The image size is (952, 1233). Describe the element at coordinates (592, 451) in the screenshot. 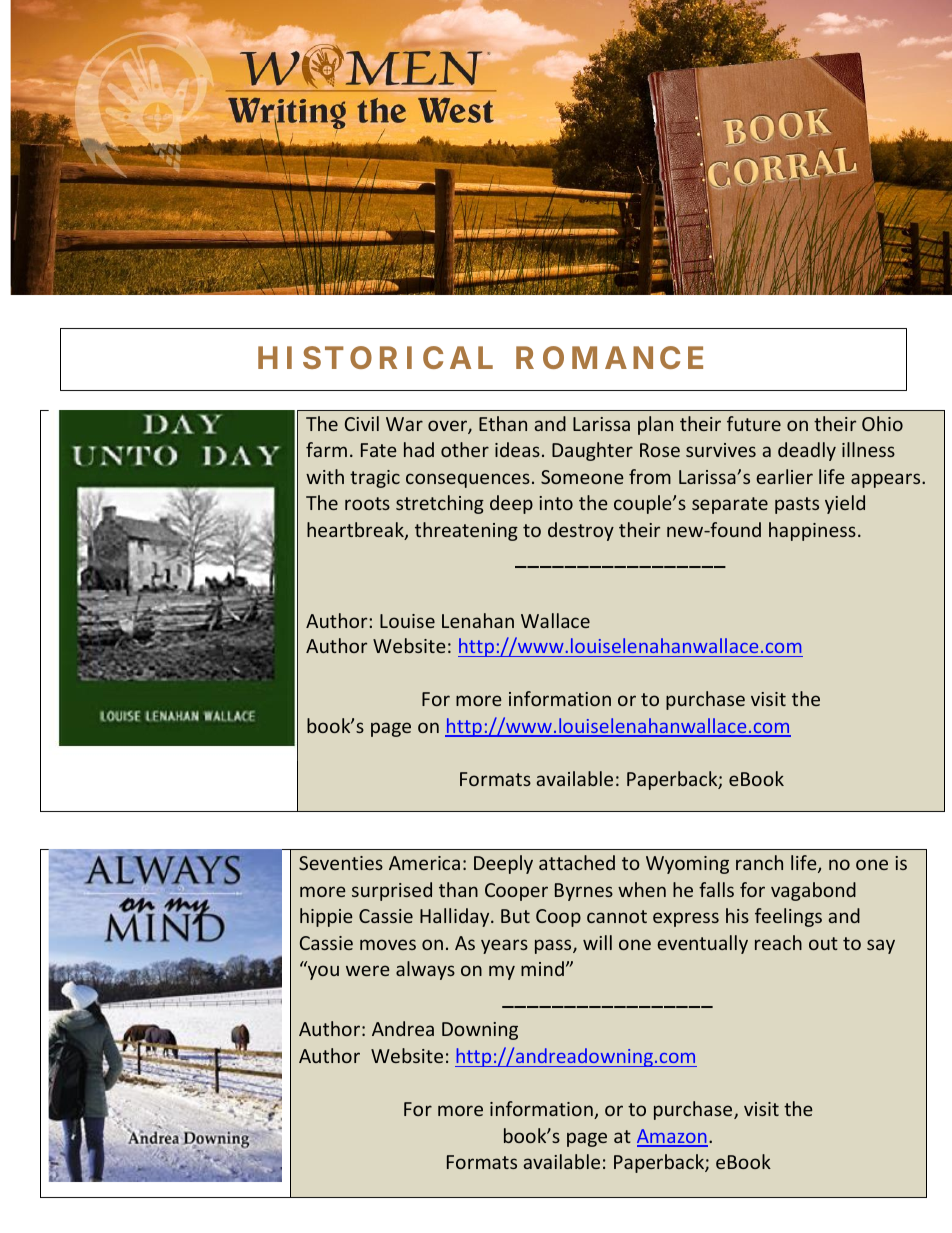

I see `Daughter` at that location.
